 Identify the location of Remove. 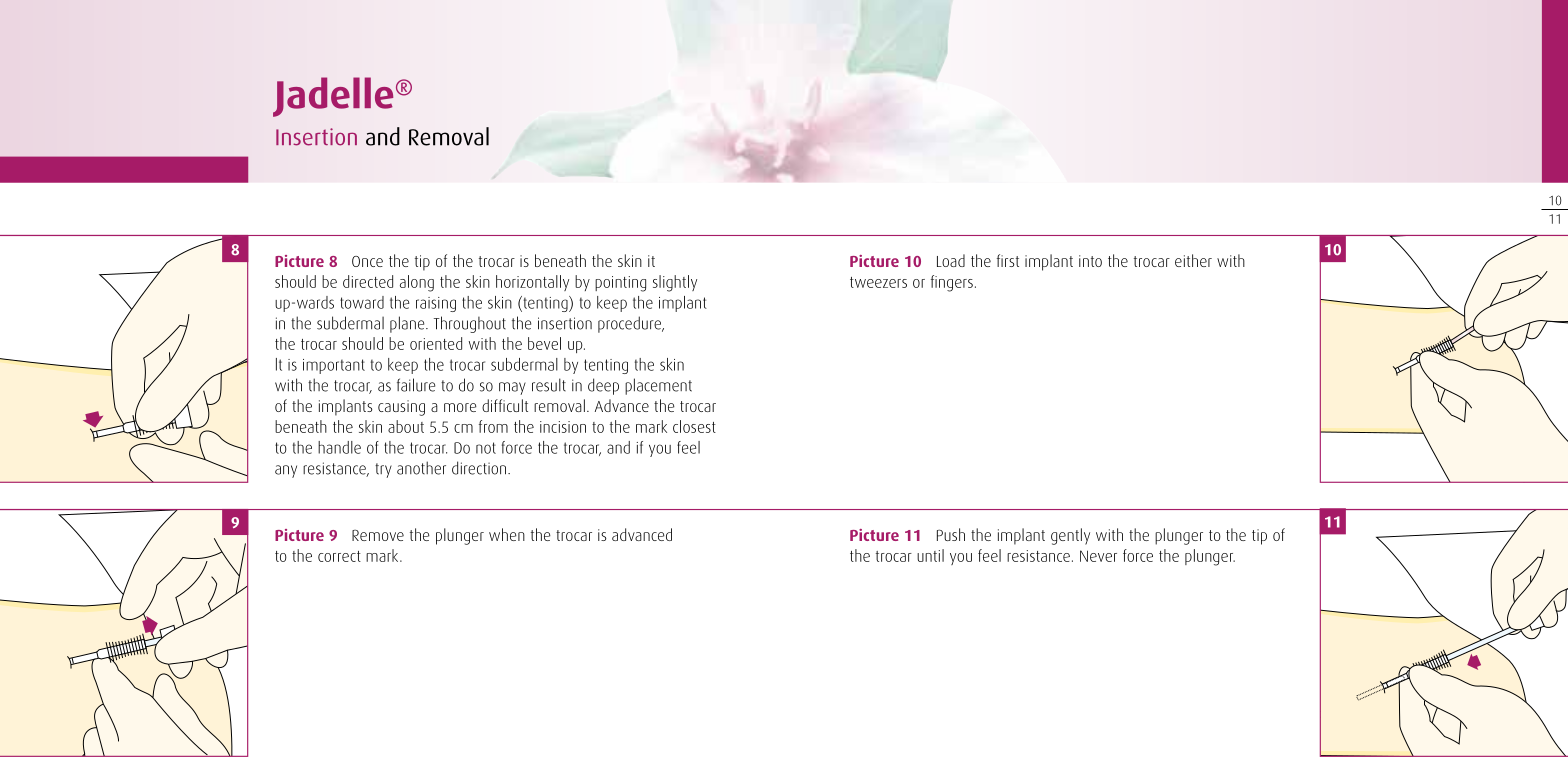
(378, 535).
